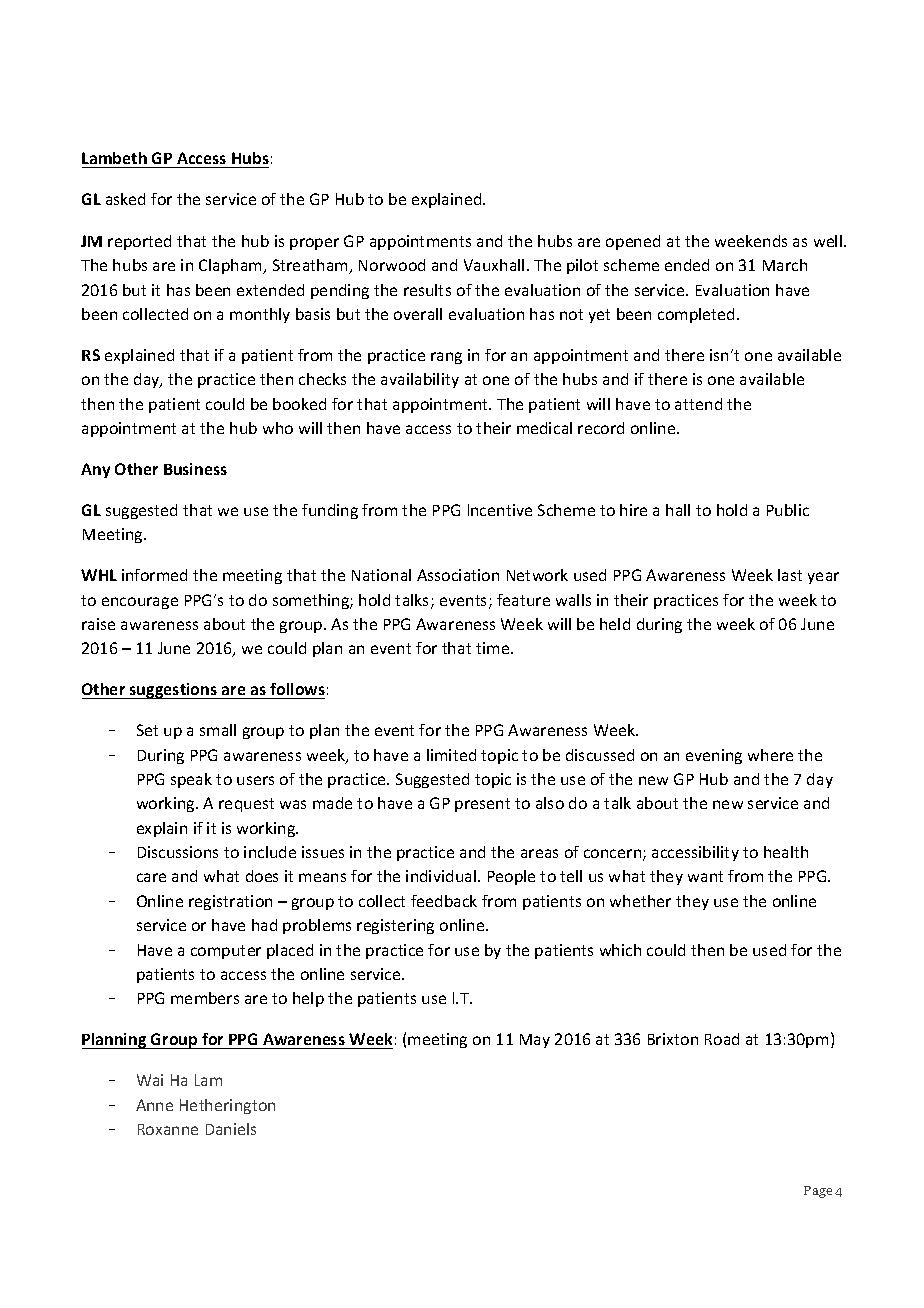 This page has height=1308, width=924. What do you see at coordinates (770, 755) in the page?
I see `where` at bounding box center [770, 755].
